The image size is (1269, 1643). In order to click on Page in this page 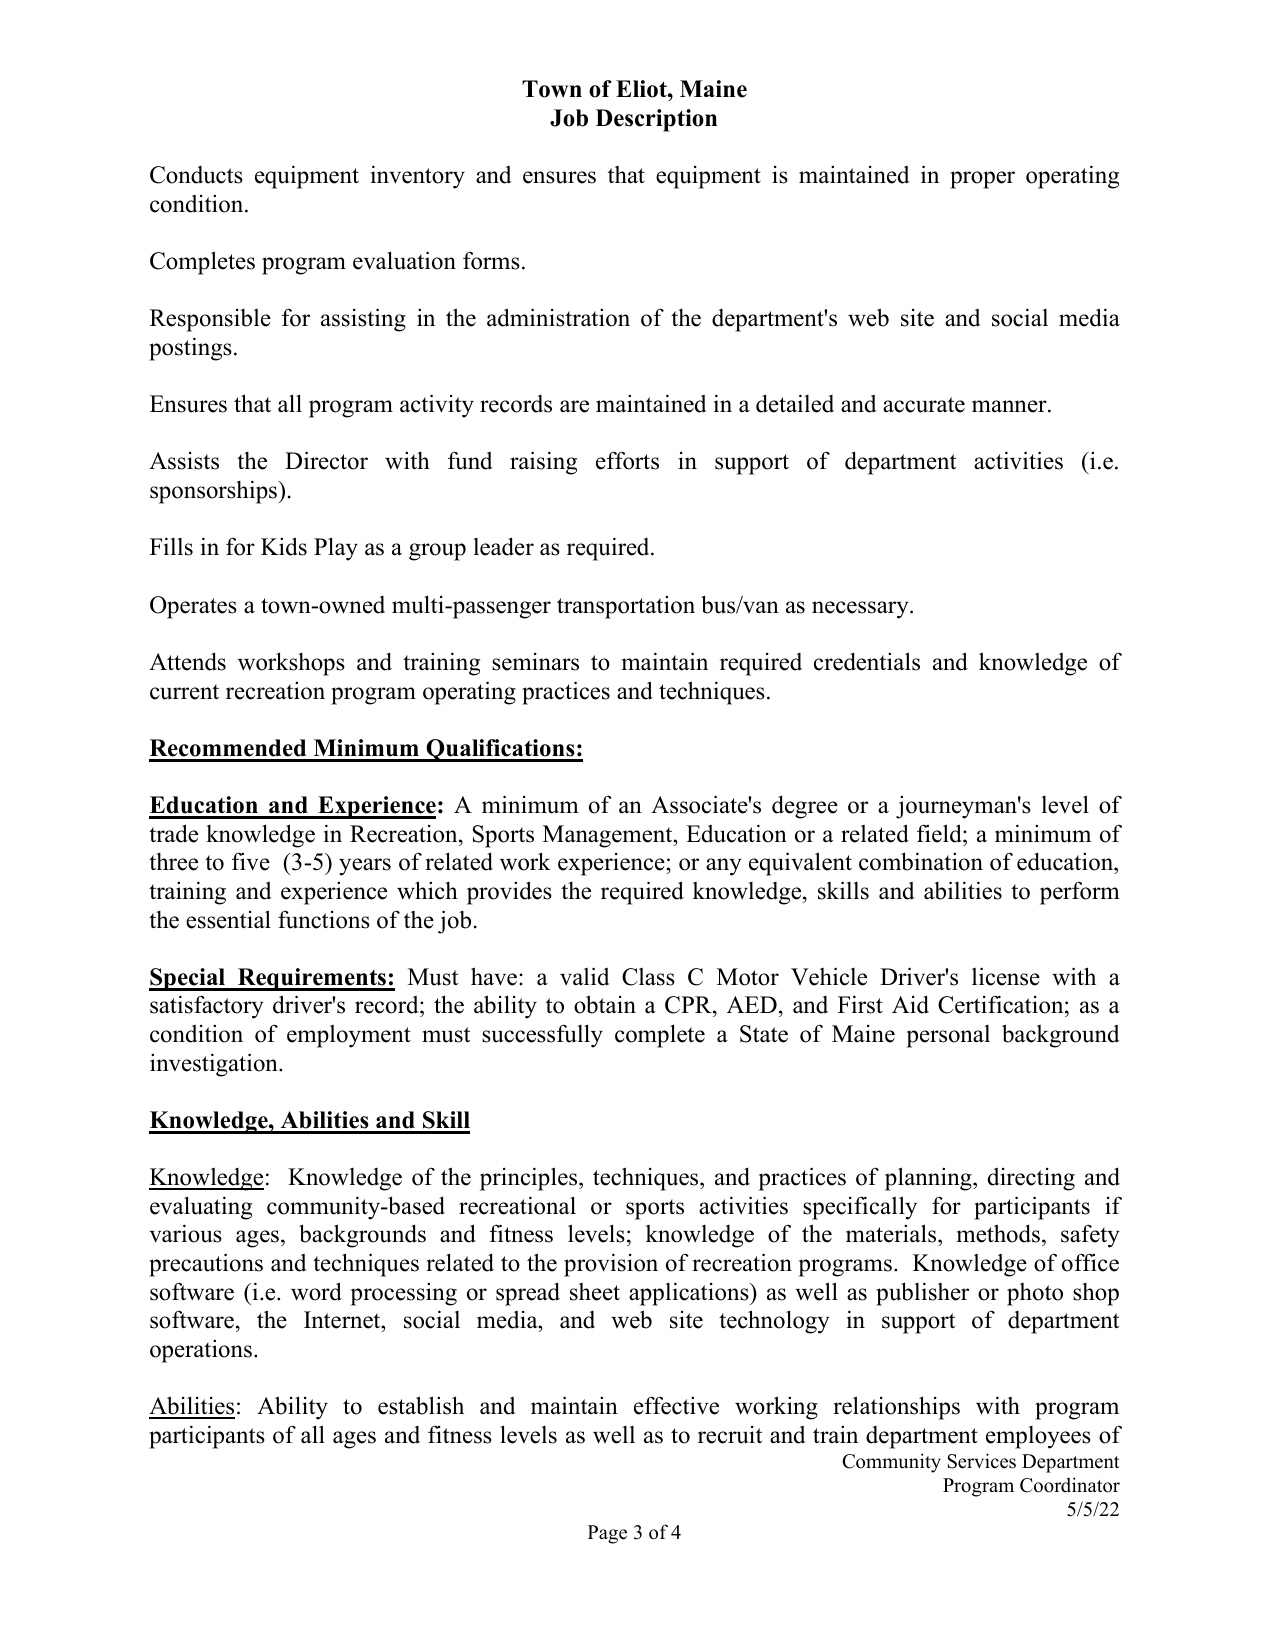, I will do `click(607, 1534)`.
